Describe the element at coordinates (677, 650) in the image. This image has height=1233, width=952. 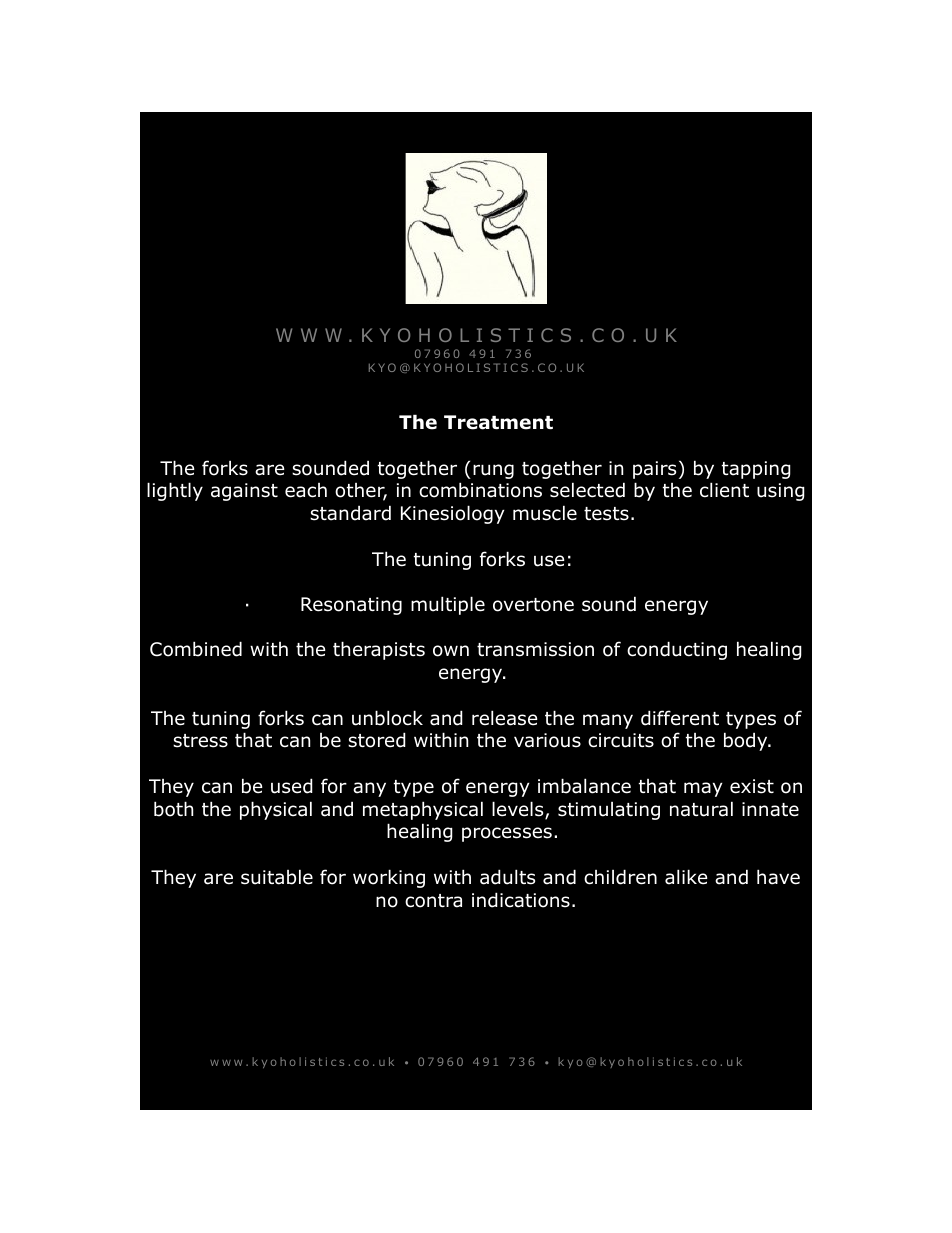
I see `conducting` at that location.
